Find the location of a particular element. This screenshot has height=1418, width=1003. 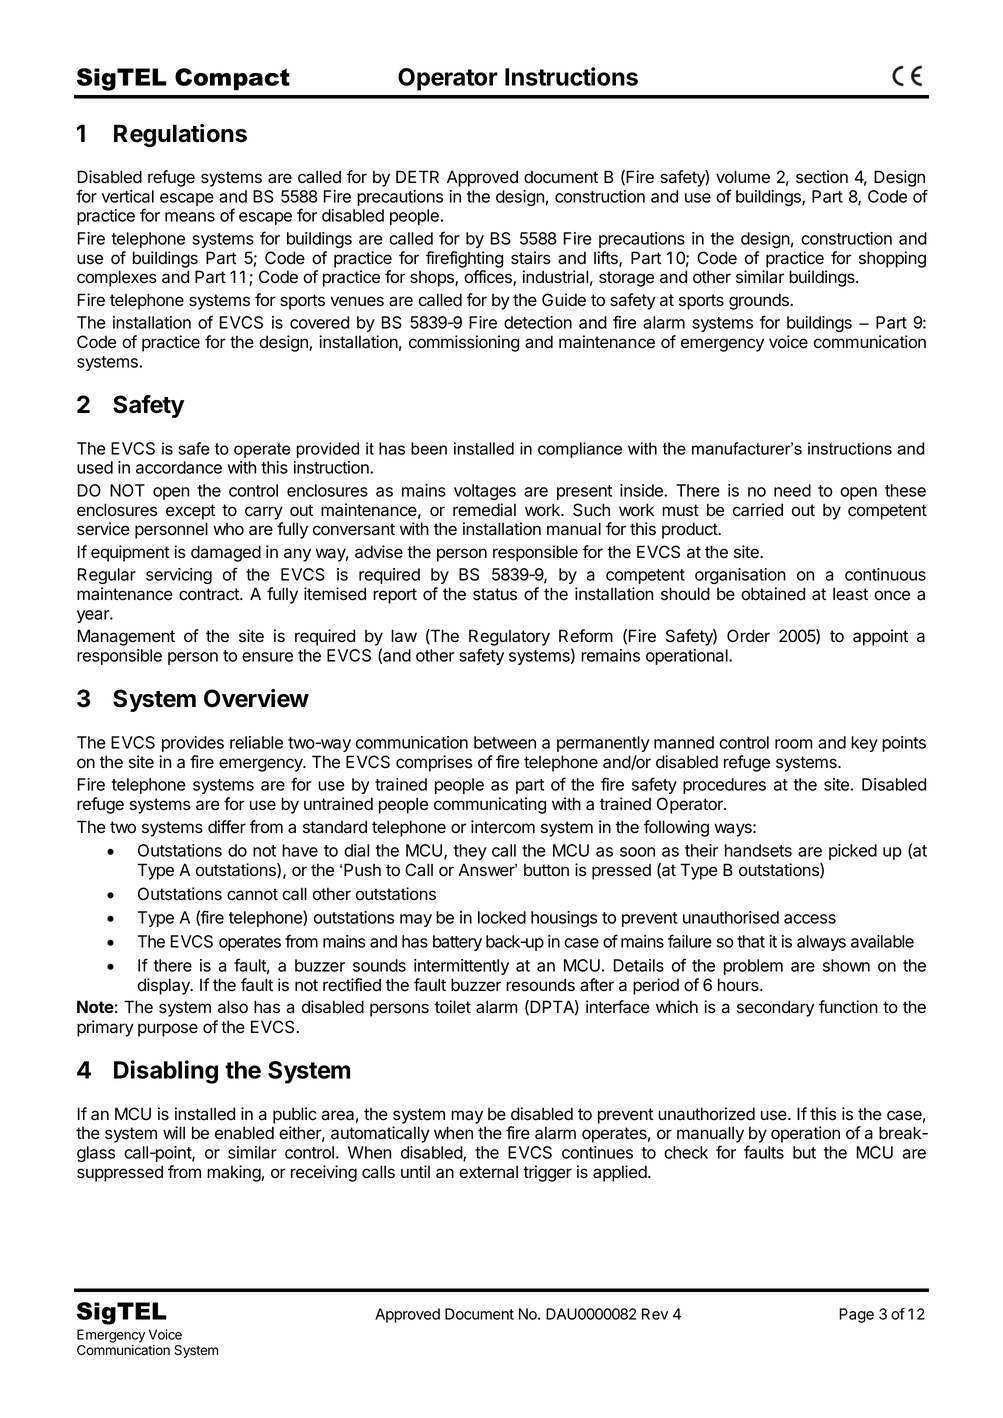

secondary is located at coordinates (775, 1008).
